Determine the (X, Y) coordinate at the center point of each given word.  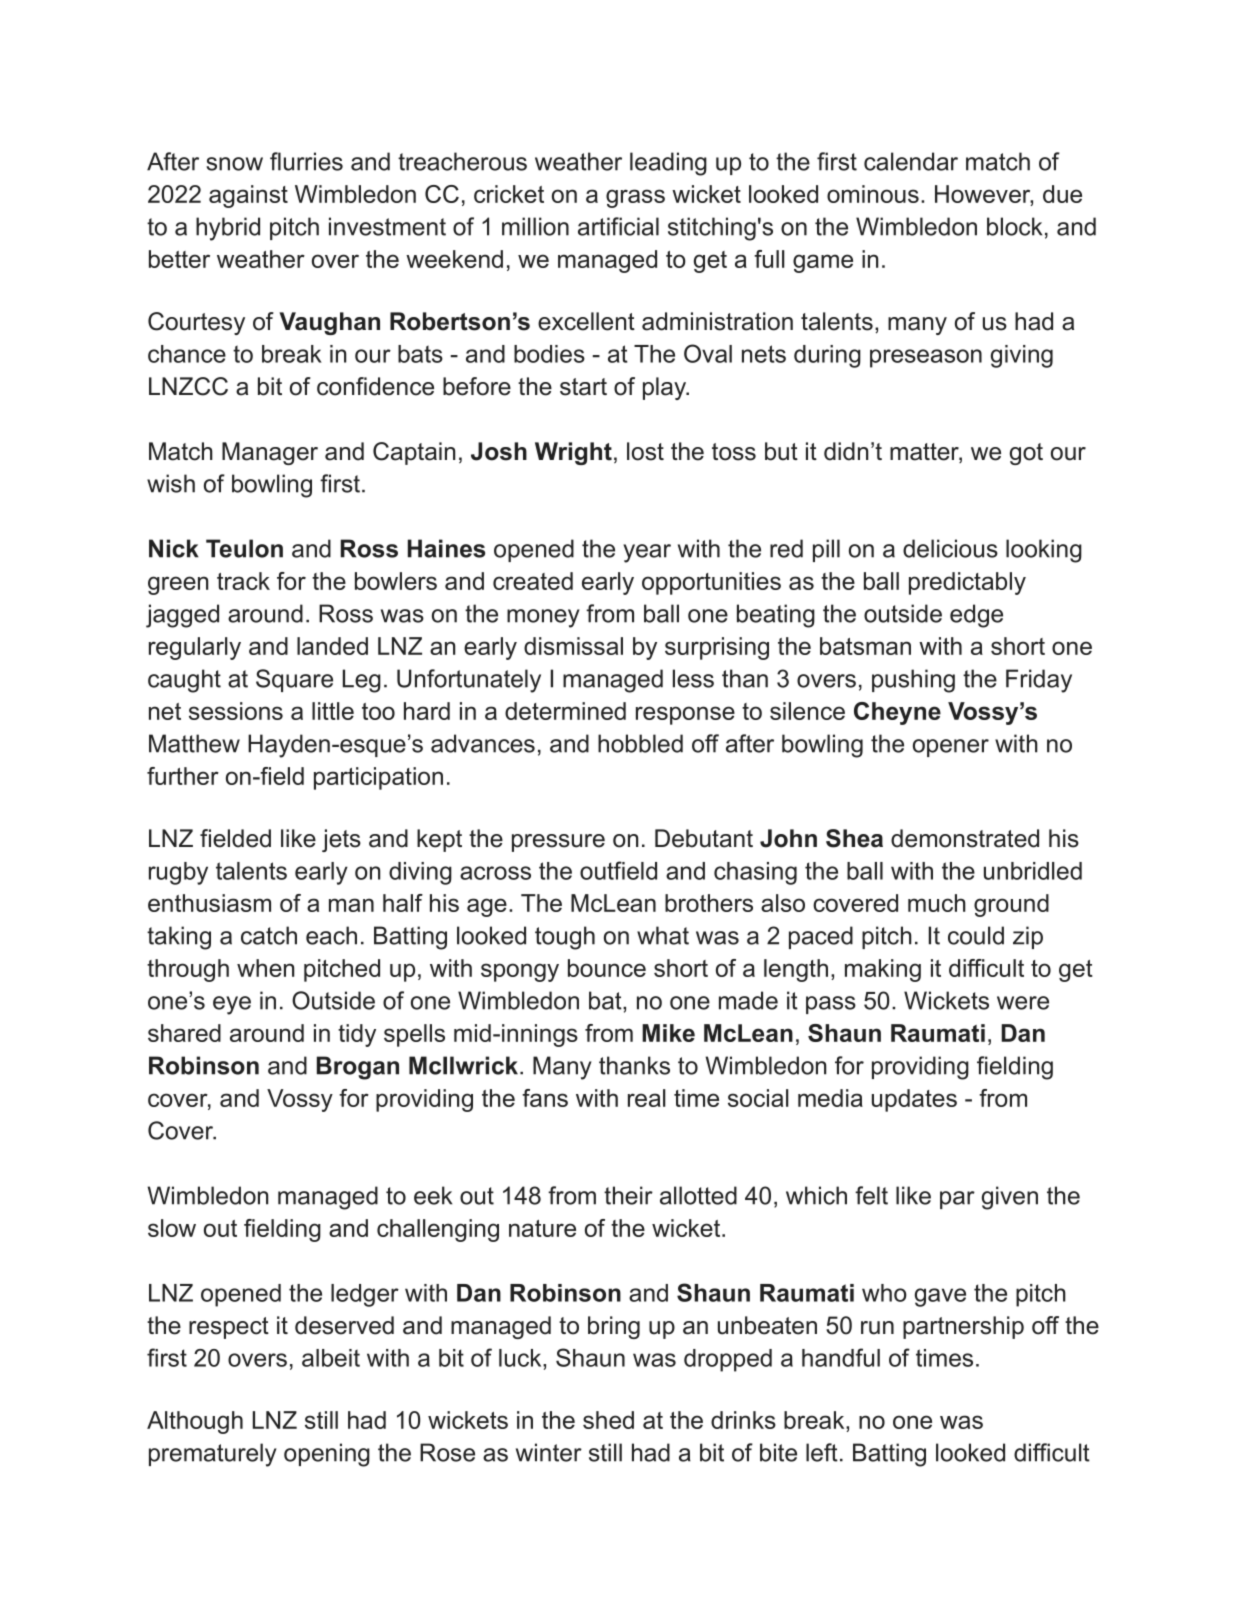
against (248, 196)
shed (608, 1420)
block (1014, 226)
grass (635, 198)
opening (327, 1455)
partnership (963, 1327)
